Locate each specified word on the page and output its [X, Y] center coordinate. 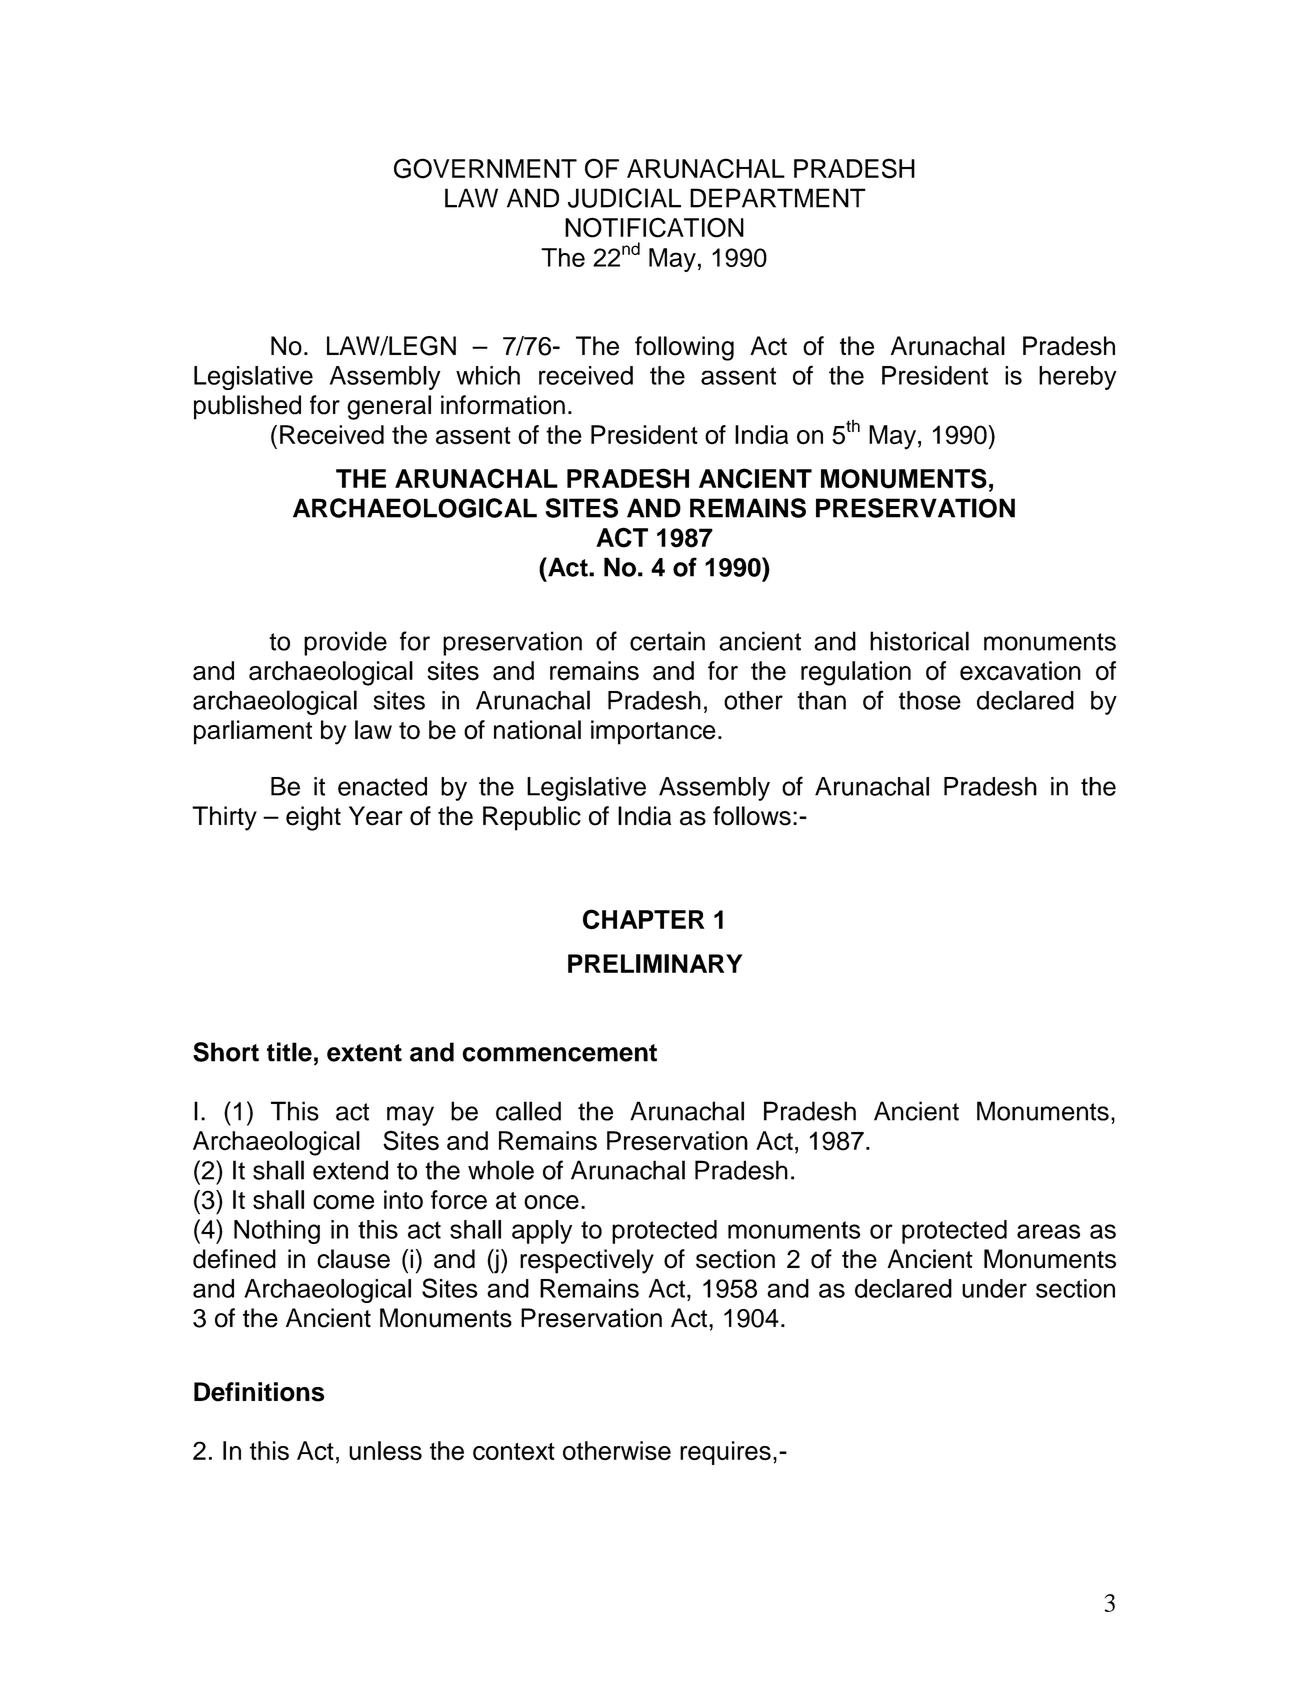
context [514, 1451]
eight [313, 818]
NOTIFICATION [654, 227]
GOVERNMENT [485, 168]
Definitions [259, 1392]
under [994, 1288]
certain [667, 641]
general [389, 407]
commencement [559, 1053]
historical [919, 641]
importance [653, 732]
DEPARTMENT [778, 198]
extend [350, 1170]
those [930, 700]
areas [1048, 1231]
